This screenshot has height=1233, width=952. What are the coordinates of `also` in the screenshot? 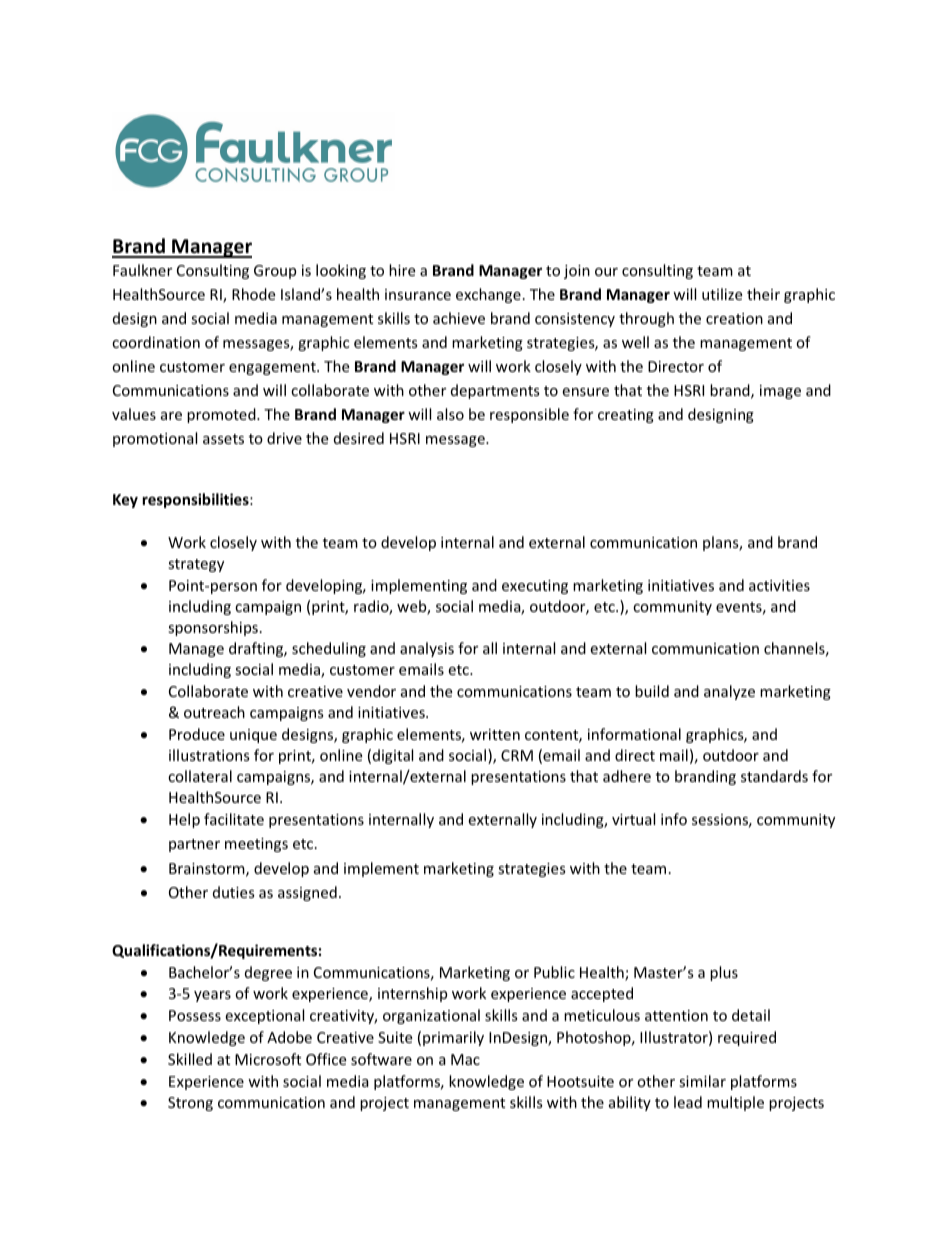 It's located at (450, 414).
